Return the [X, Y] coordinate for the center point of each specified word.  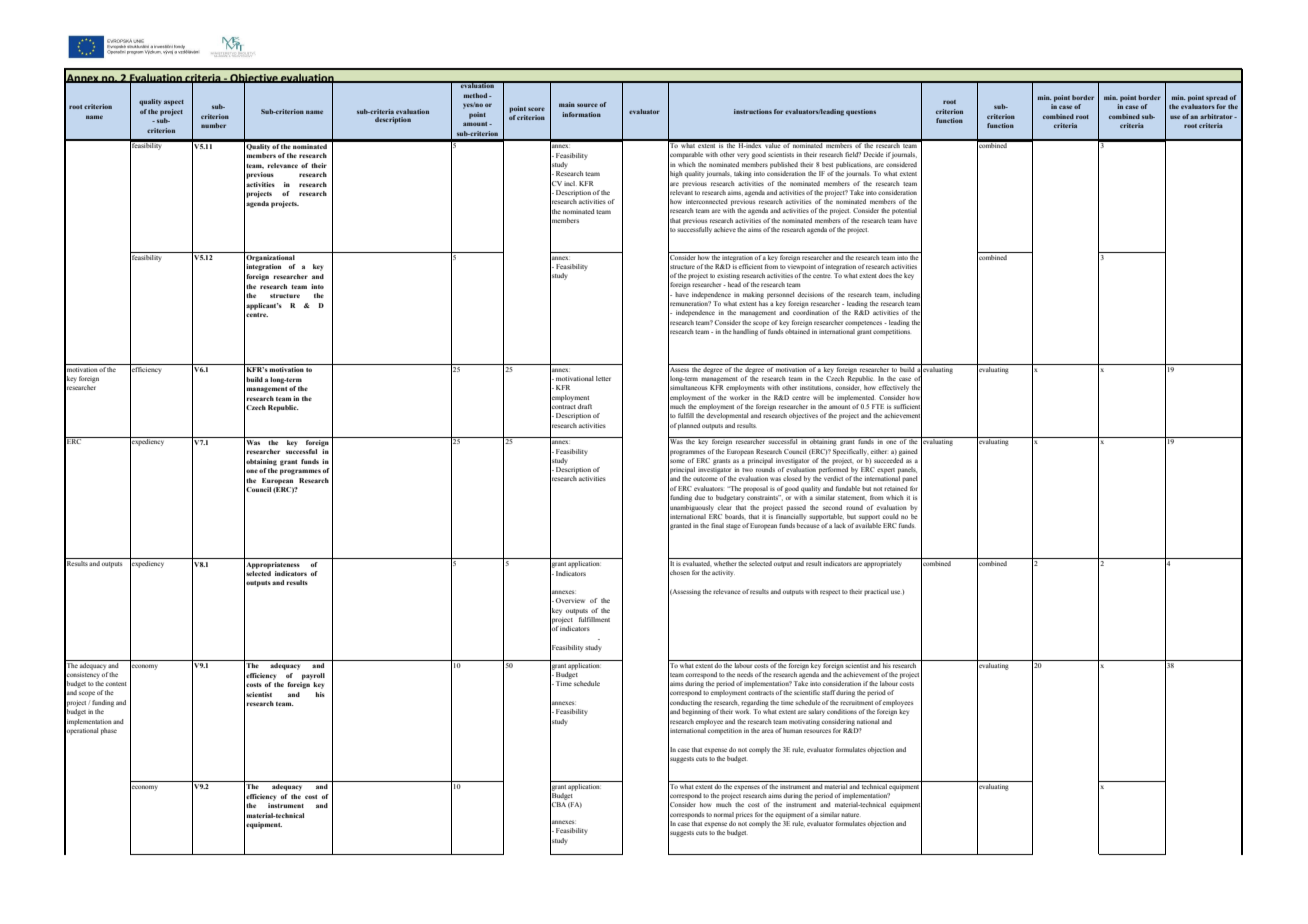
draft [585, 406]
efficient [751, 266]
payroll [313, 676]
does [885, 275]
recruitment [856, 703]
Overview [570, 600]
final [717, 525]
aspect [174, 103]
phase [109, 731]
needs [745, 674]
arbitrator [1217, 116]
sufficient [908, 406]
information [581, 114]
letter [603, 378]
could [891, 516]
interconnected [707, 201]
